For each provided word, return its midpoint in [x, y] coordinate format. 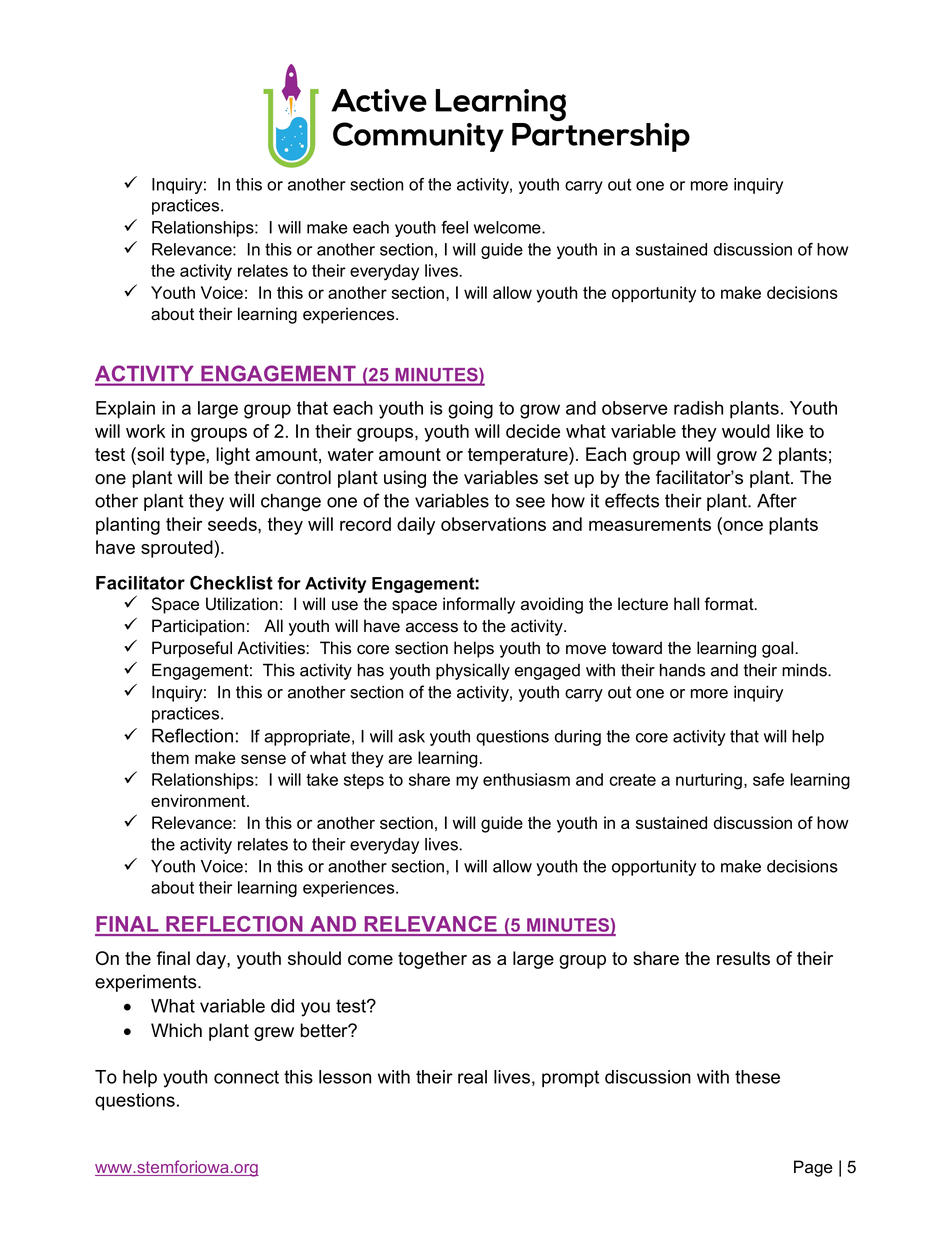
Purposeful [192, 649]
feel [454, 227]
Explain [125, 410]
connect [246, 1077]
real [472, 1077]
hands [682, 670]
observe [635, 408]
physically [473, 671]
